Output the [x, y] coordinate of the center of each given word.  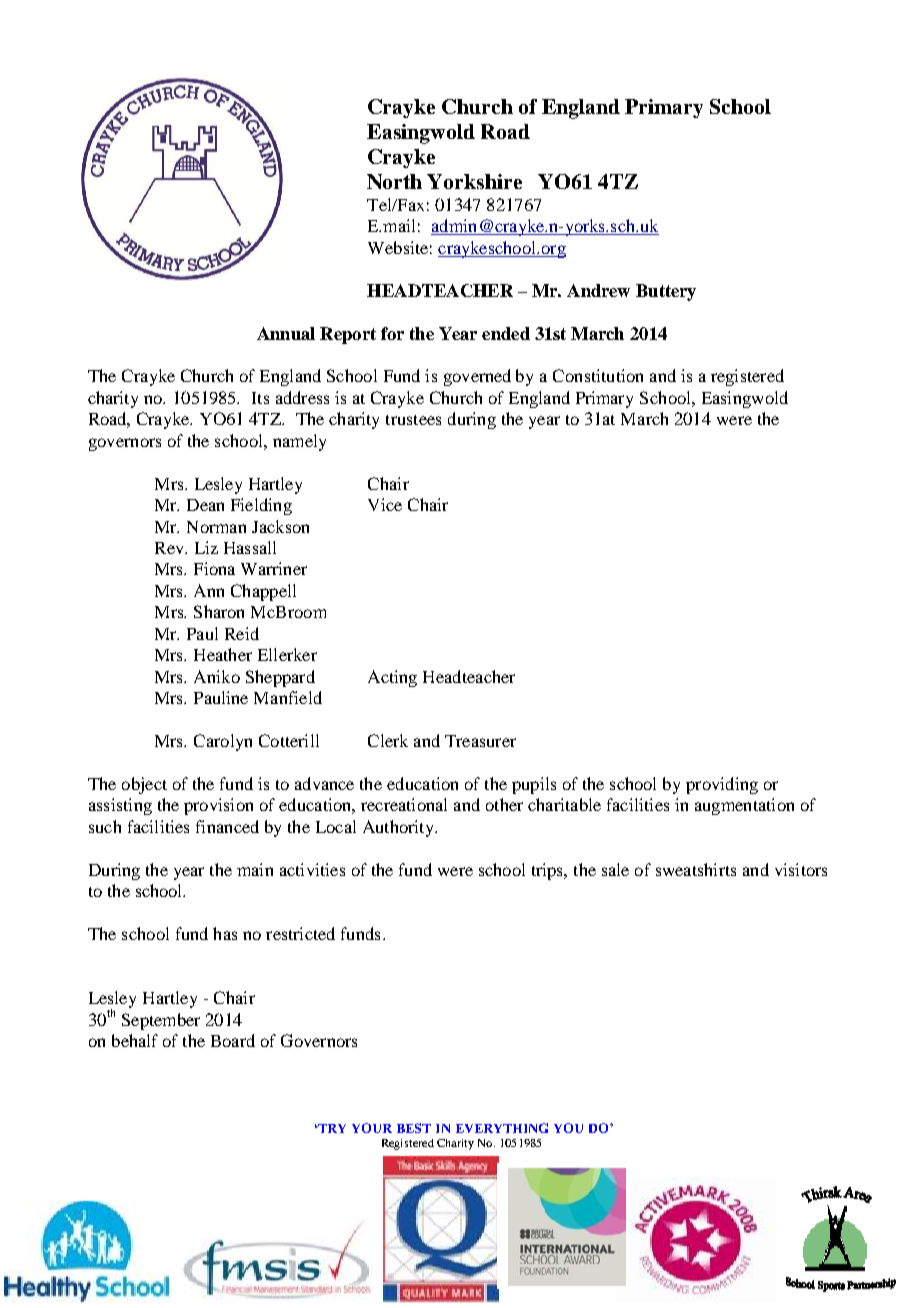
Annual [286, 333]
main [255, 869]
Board [233, 1040]
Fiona [214, 568]
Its [260, 398]
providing [722, 785]
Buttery [666, 292]
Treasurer [480, 741]
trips [549, 871]
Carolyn [223, 742]
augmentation [744, 806]
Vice [385, 504]
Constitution [598, 375]
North [394, 181]
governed [477, 377]
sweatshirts [696, 869]
